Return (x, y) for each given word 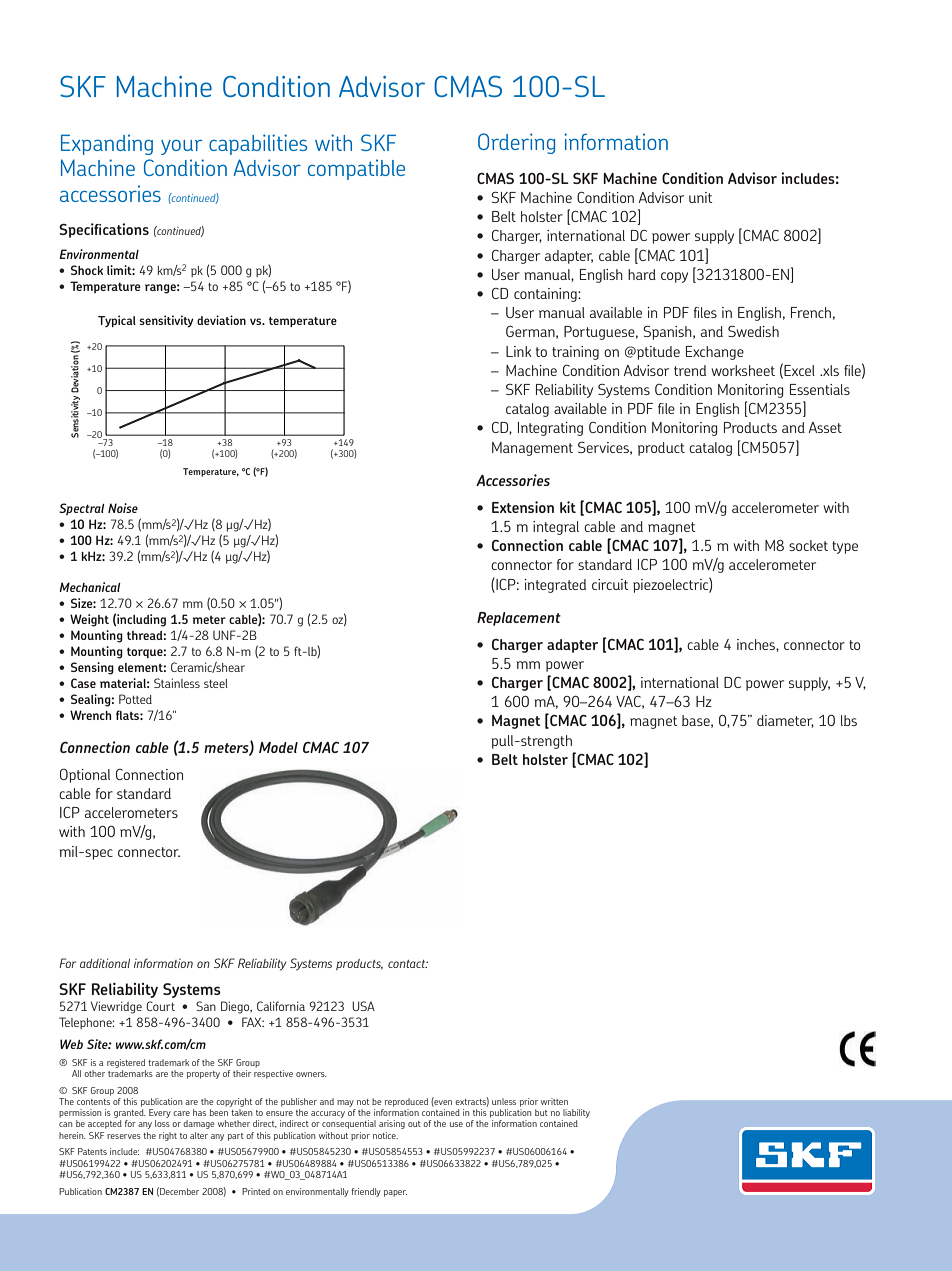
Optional (85, 776)
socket (808, 545)
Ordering (516, 143)
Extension (523, 507)
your (181, 147)
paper (395, 1193)
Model (278, 747)
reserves (124, 1136)
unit (701, 197)
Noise (123, 508)
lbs (849, 720)
